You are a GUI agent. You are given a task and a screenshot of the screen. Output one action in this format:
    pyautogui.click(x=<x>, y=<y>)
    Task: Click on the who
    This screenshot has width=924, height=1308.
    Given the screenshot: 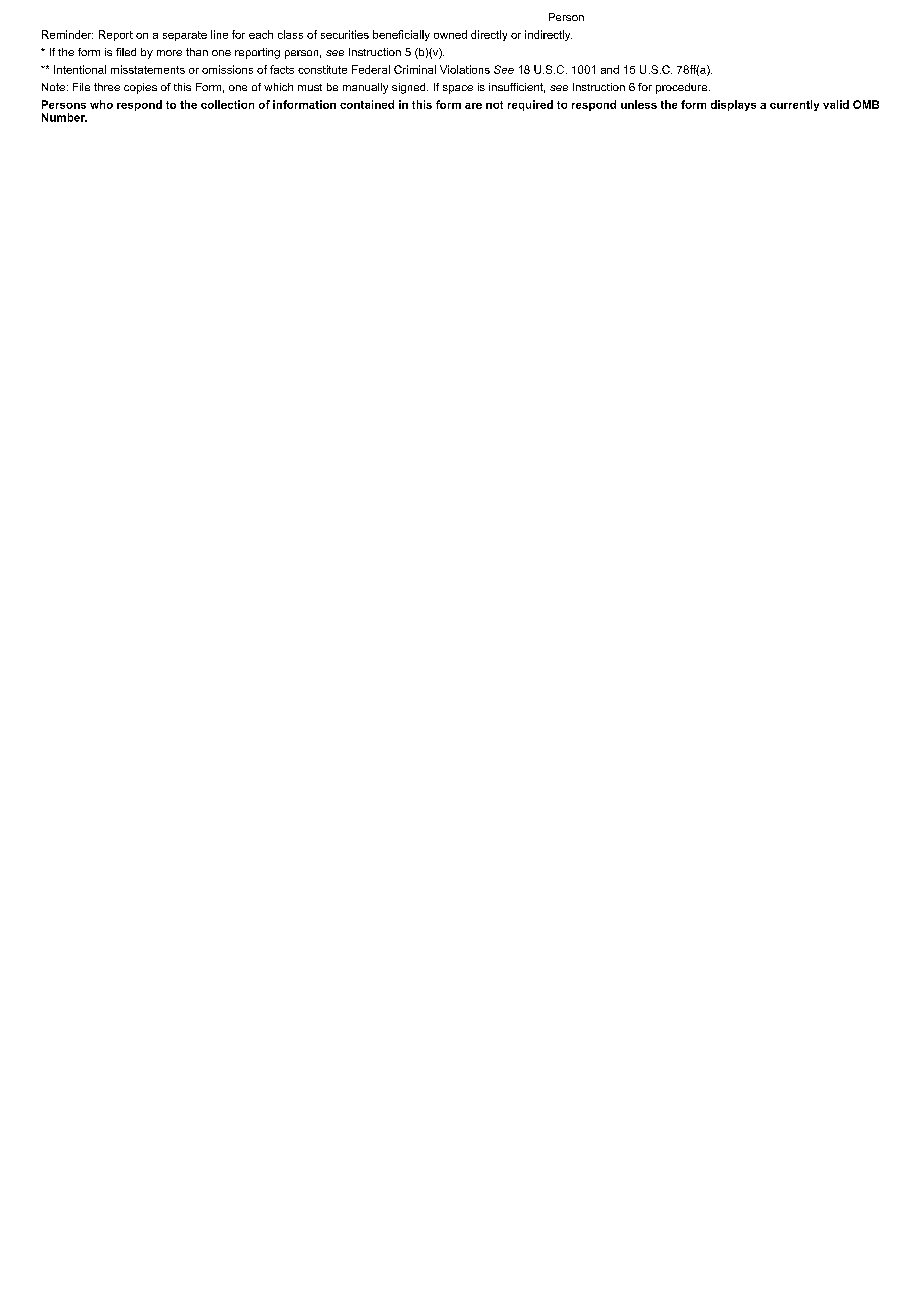 What is the action you would take?
    pyautogui.click(x=101, y=104)
